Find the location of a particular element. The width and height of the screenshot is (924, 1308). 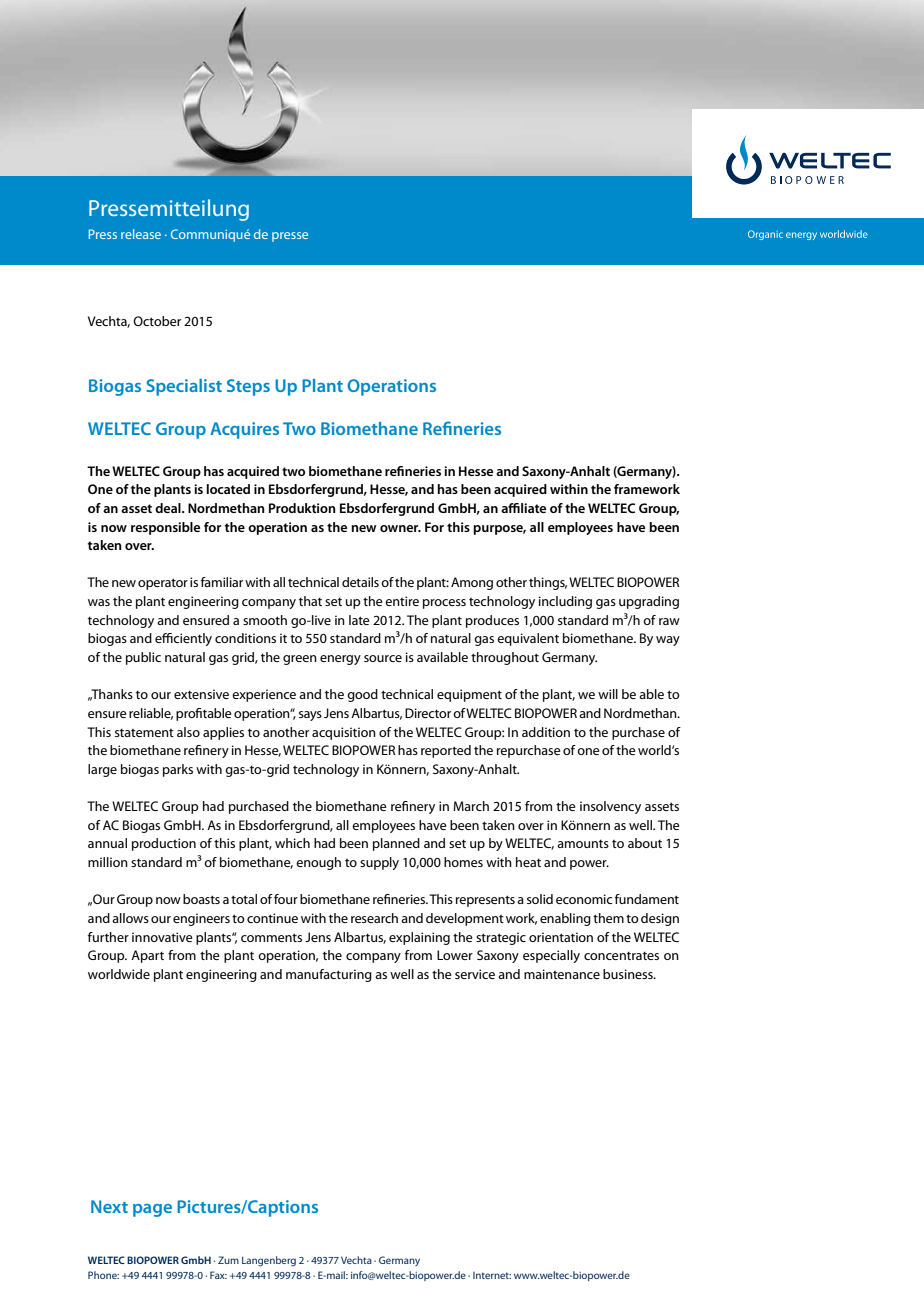

Zum is located at coordinates (228, 1260).
